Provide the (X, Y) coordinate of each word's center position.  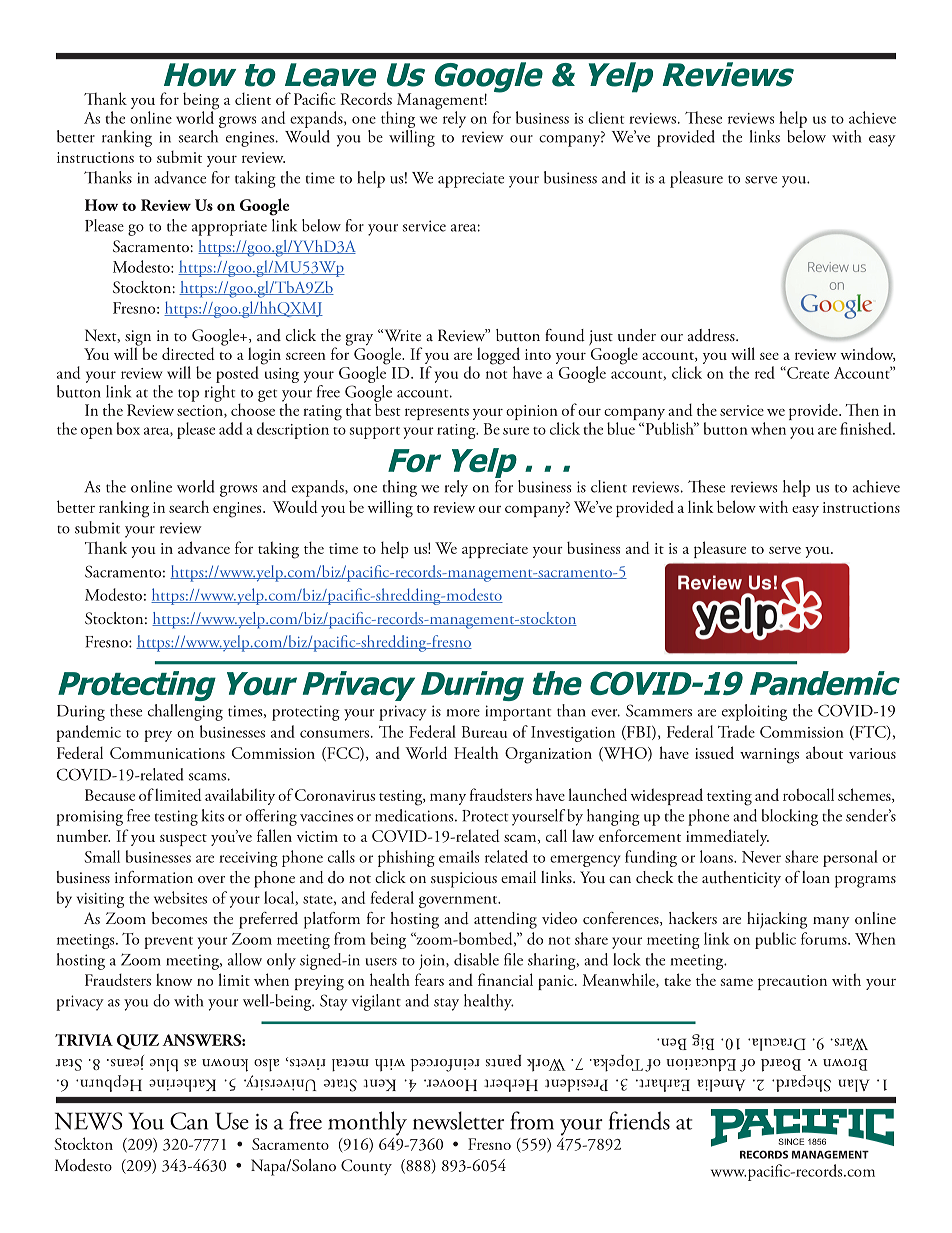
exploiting (754, 712)
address (712, 335)
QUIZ (138, 1042)
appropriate (229, 228)
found (565, 335)
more (463, 713)
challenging (185, 712)
